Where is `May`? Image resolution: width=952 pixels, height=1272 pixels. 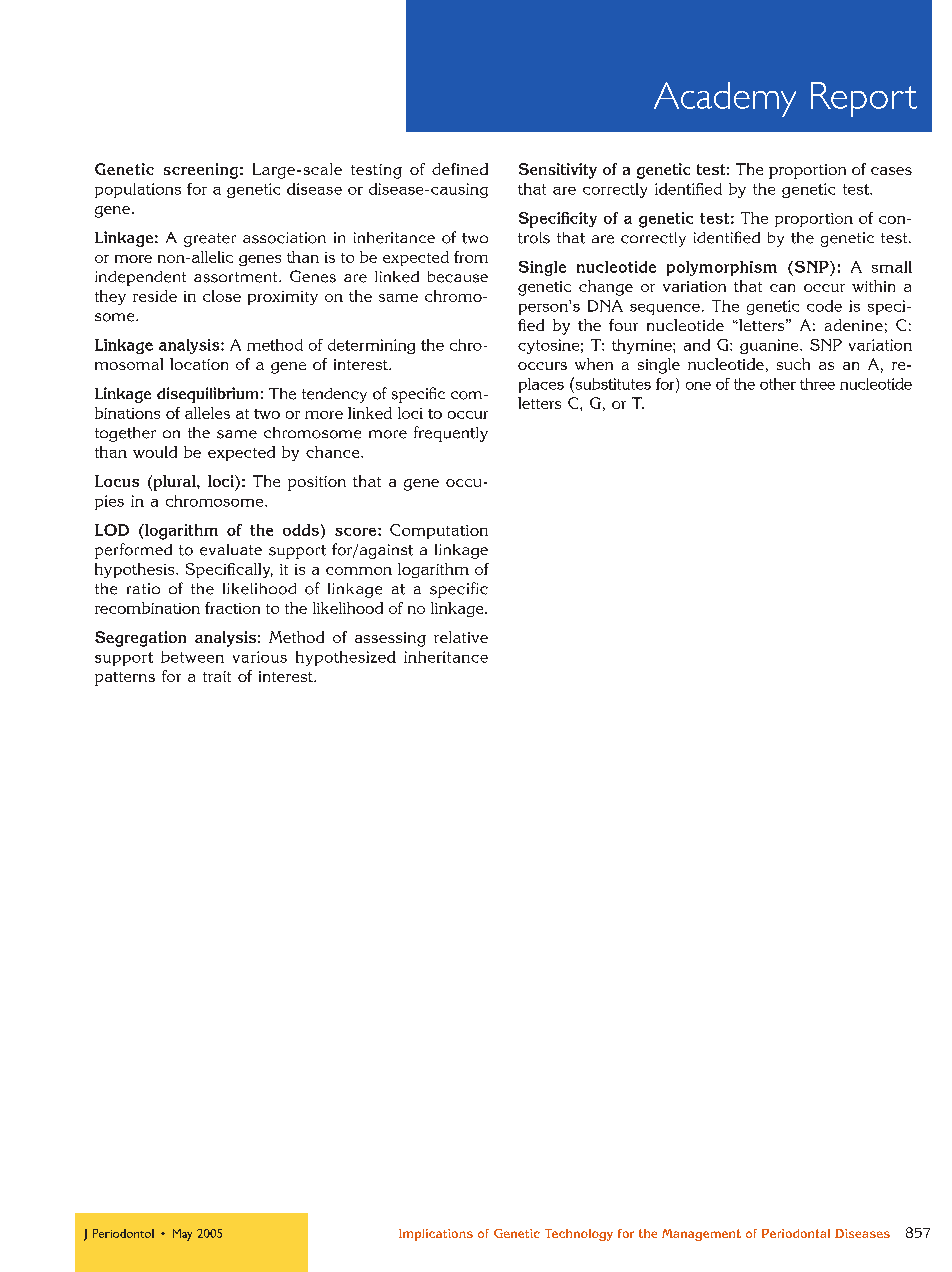 May is located at coordinates (182, 1235).
